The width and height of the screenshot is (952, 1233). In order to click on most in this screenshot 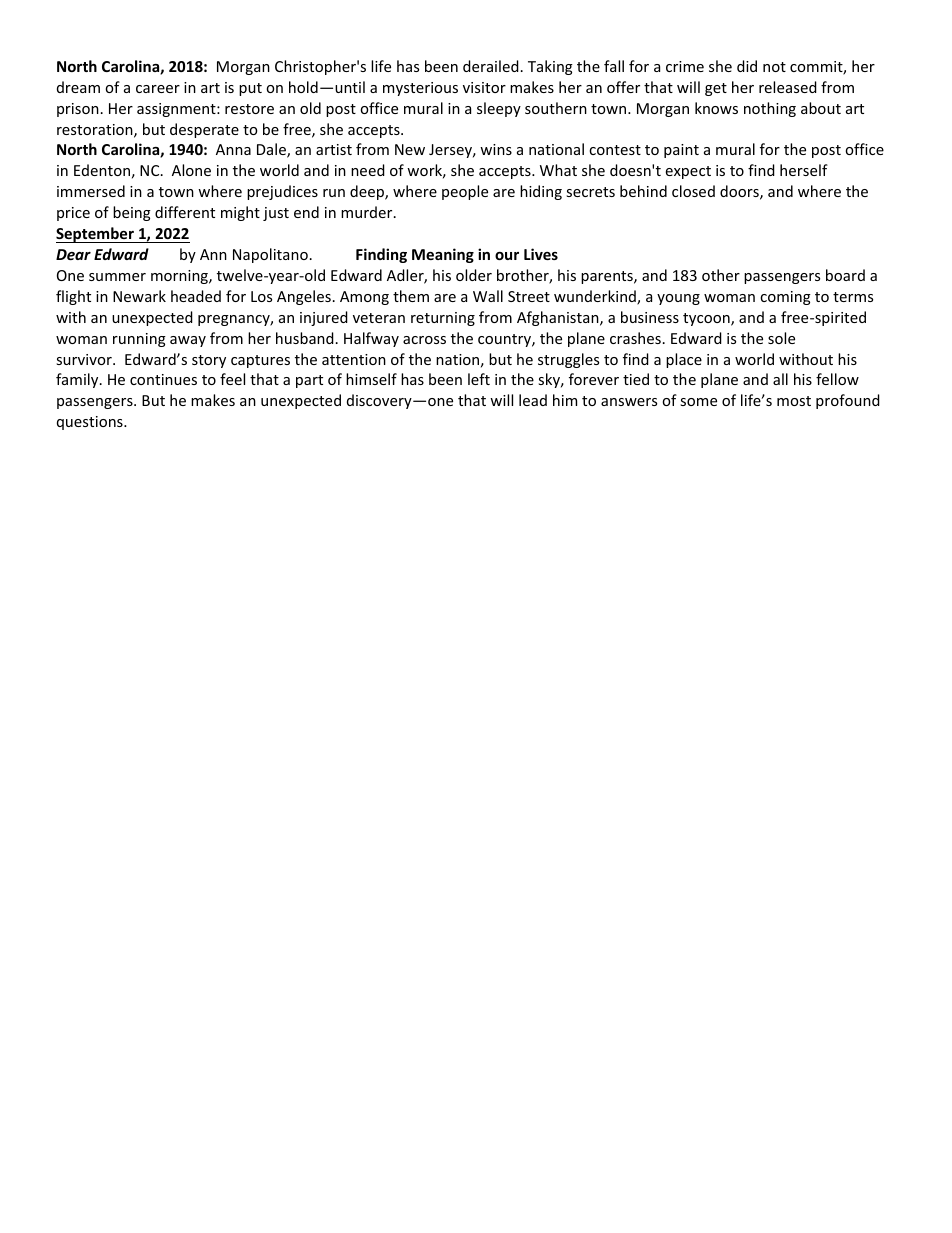, I will do `click(794, 401)`.
